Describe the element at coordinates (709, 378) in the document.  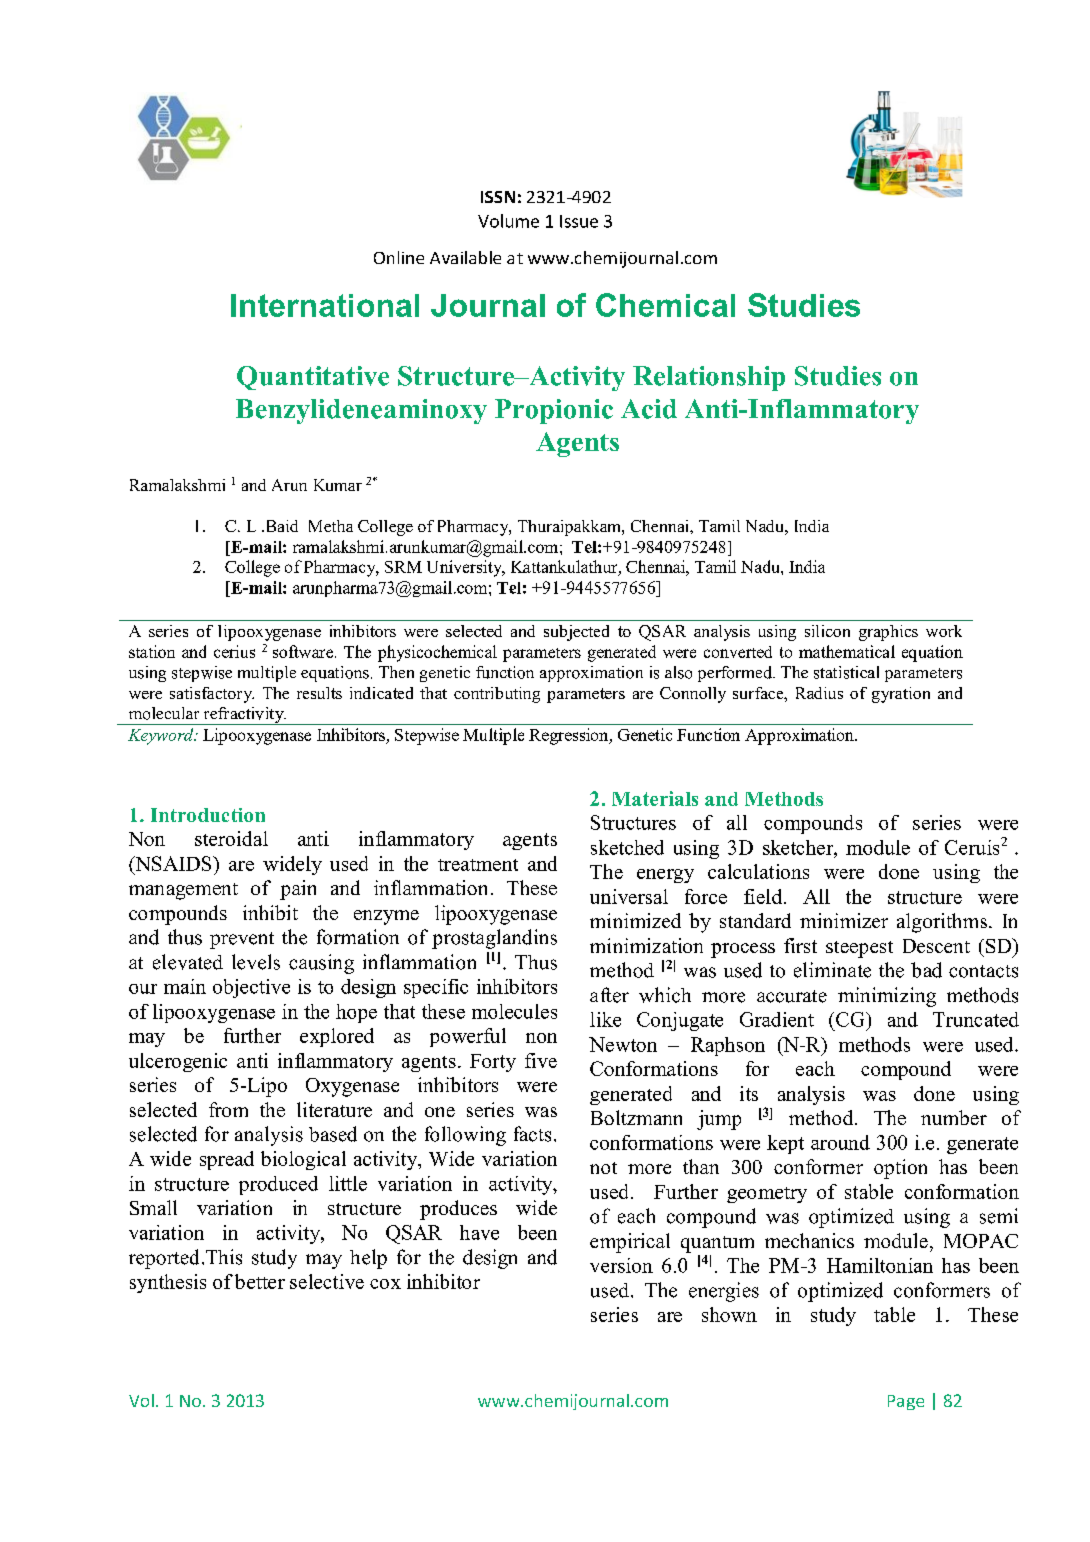
I see `Relationship` at that location.
